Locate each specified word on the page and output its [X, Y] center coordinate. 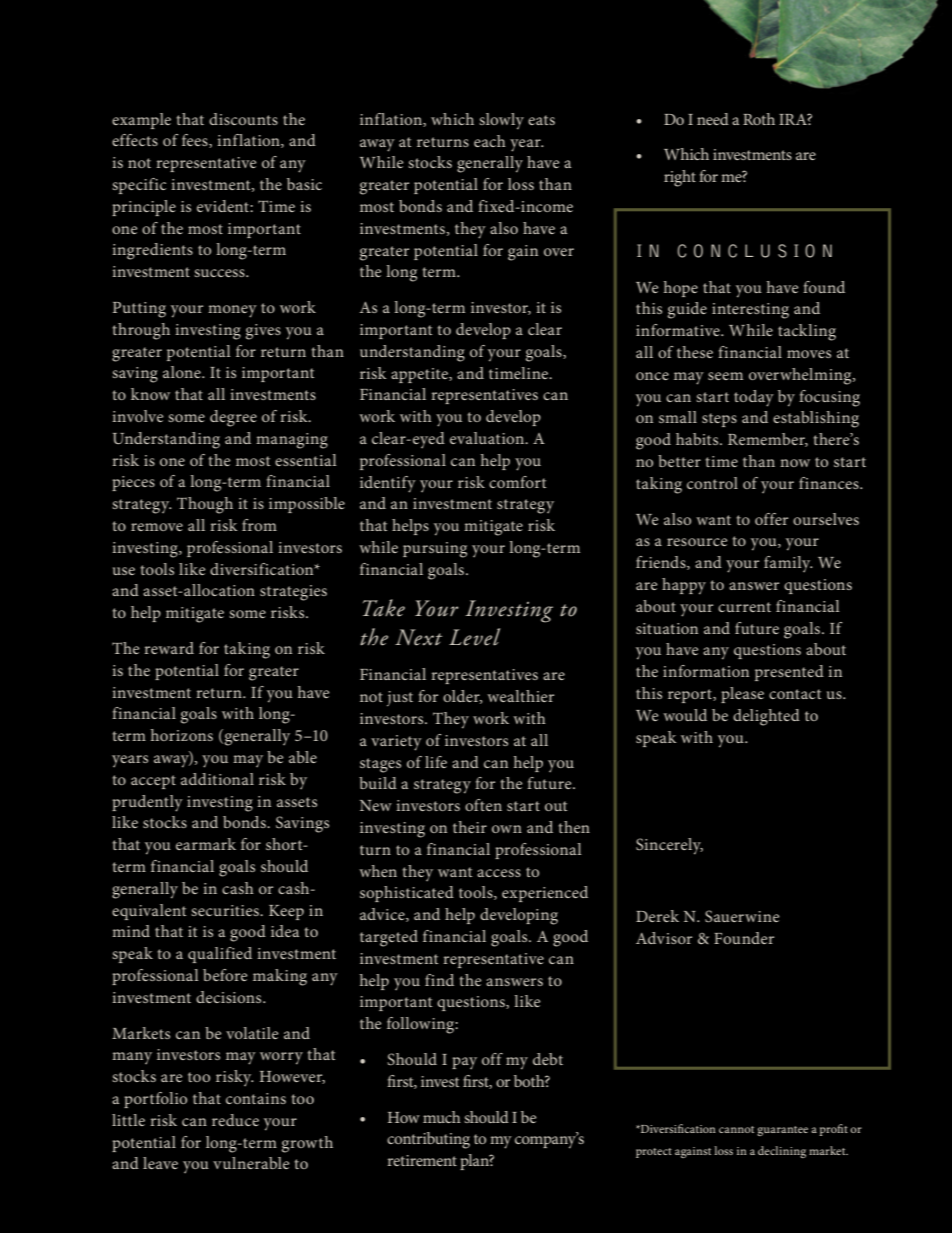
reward [169, 648]
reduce [235, 1120]
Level [474, 637]
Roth [759, 119]
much [442, 1117]
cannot [736, 1129]
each [490, 141]
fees [196, 141]
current [744, 607]
